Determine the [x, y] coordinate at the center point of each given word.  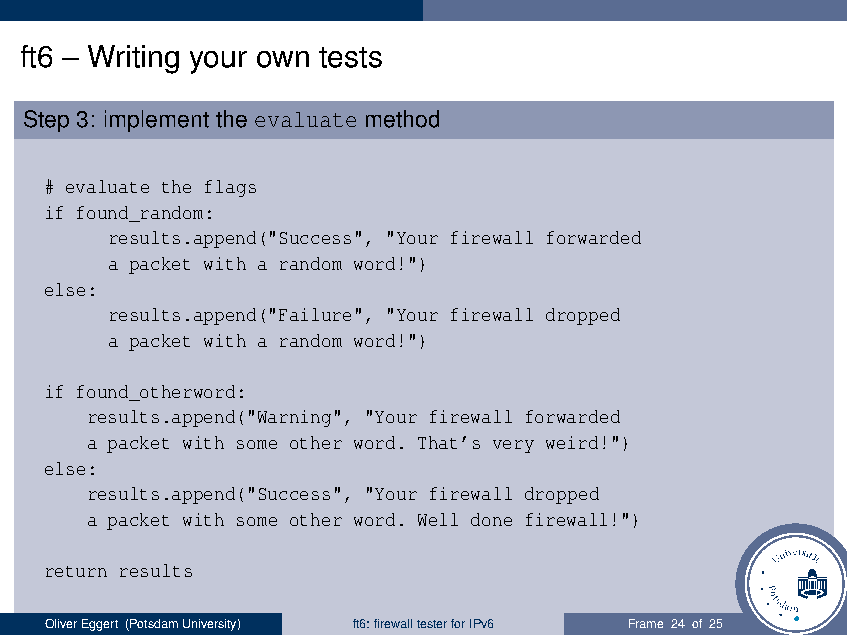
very [513, 446]
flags [230, 188]
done [491, 519]
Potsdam [153, 625]
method [402, 119]
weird [572, 442]
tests [350, 57]
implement [157, 121]
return [76, 571]
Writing [133, 59]
